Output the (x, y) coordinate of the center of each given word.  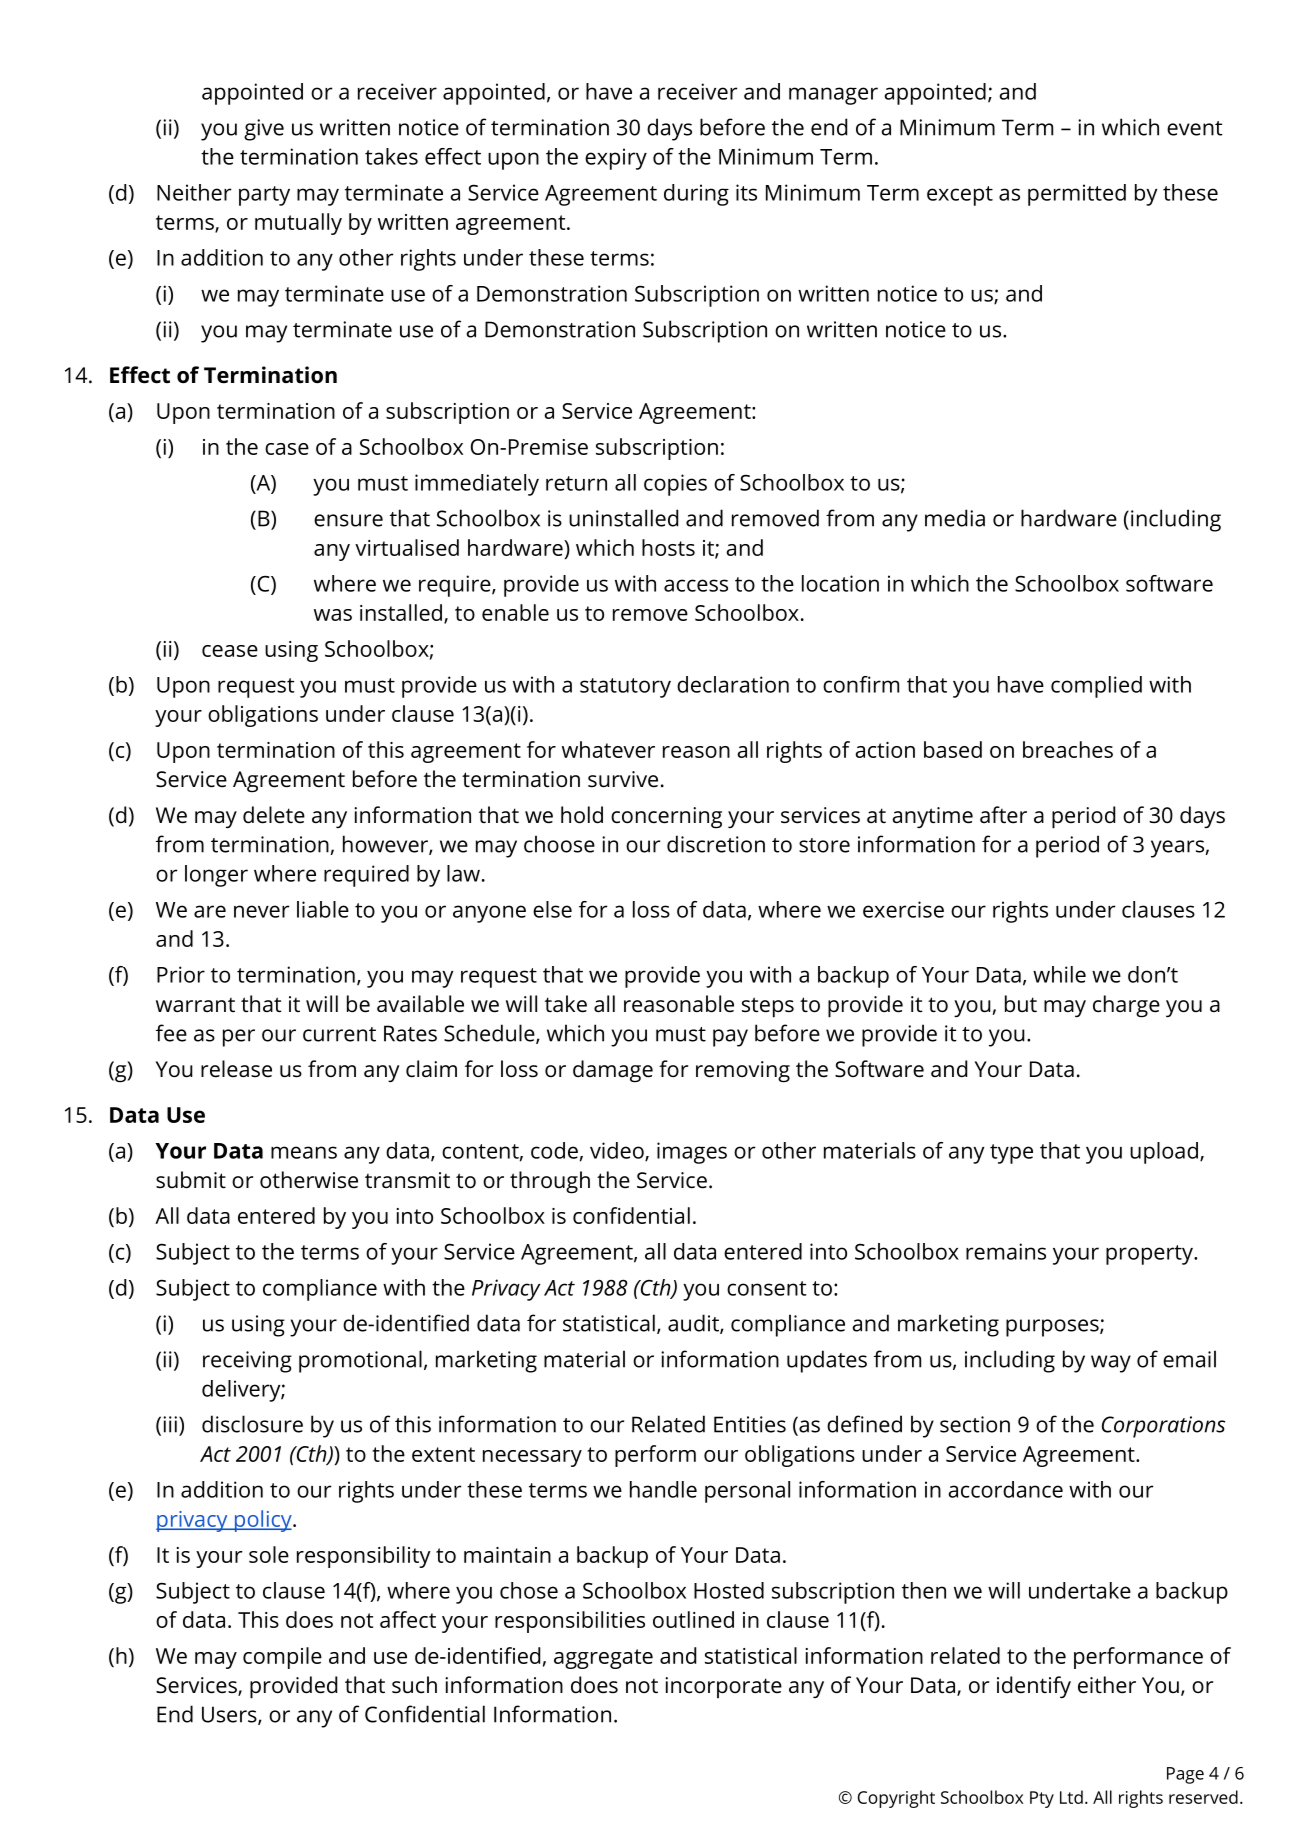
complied (1096, 687)
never (262, 911)
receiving (247, 1362)
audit (694, 1324)
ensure (348, 520)
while (1059, 974)
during (696, 195)
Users (230, 1715)
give (264, 130)
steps (768, 1007)
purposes (1053, 1328)
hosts (668, 547)
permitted (1077, 195)
